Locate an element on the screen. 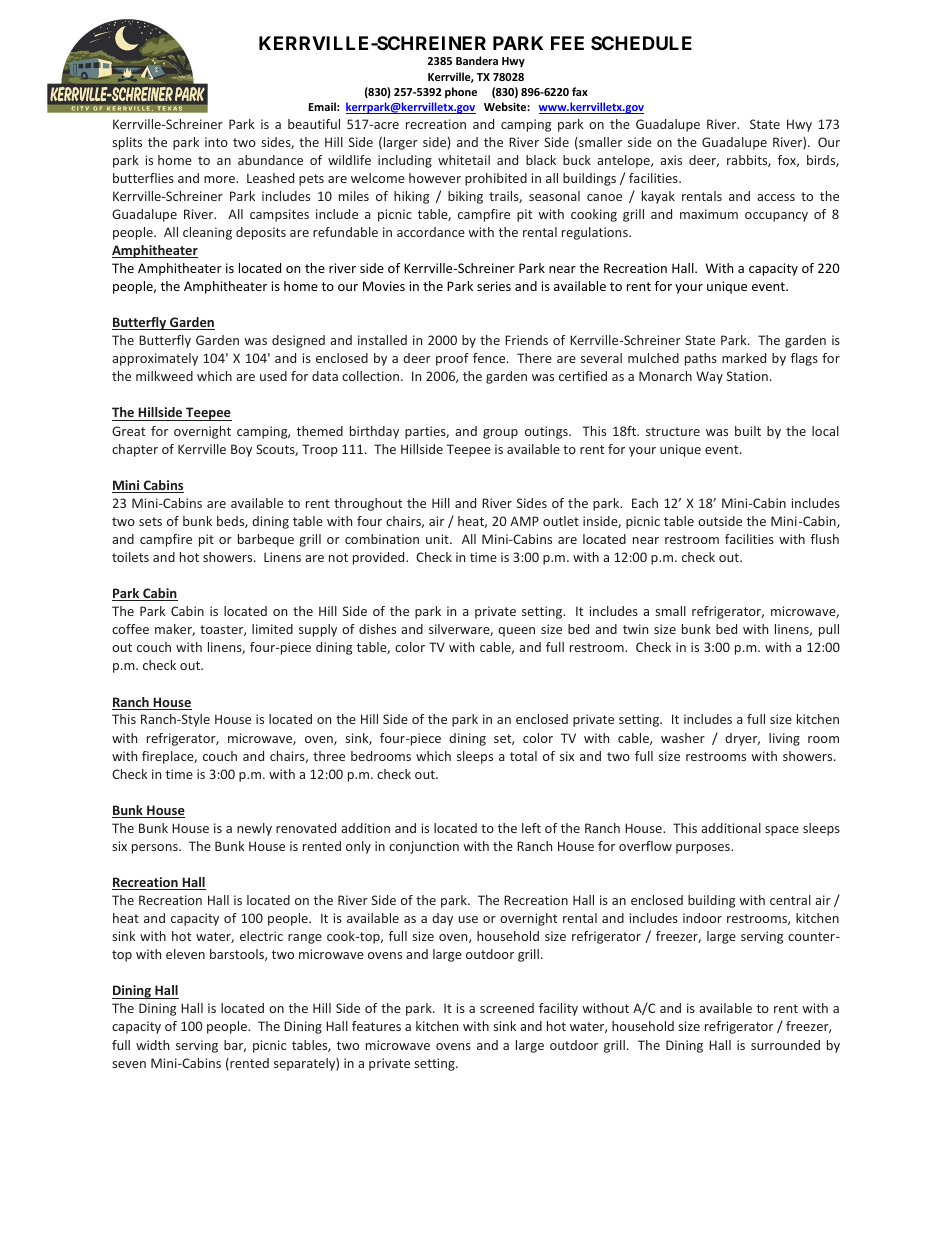  SCHEDULE is located at coordinates (641, 43).
